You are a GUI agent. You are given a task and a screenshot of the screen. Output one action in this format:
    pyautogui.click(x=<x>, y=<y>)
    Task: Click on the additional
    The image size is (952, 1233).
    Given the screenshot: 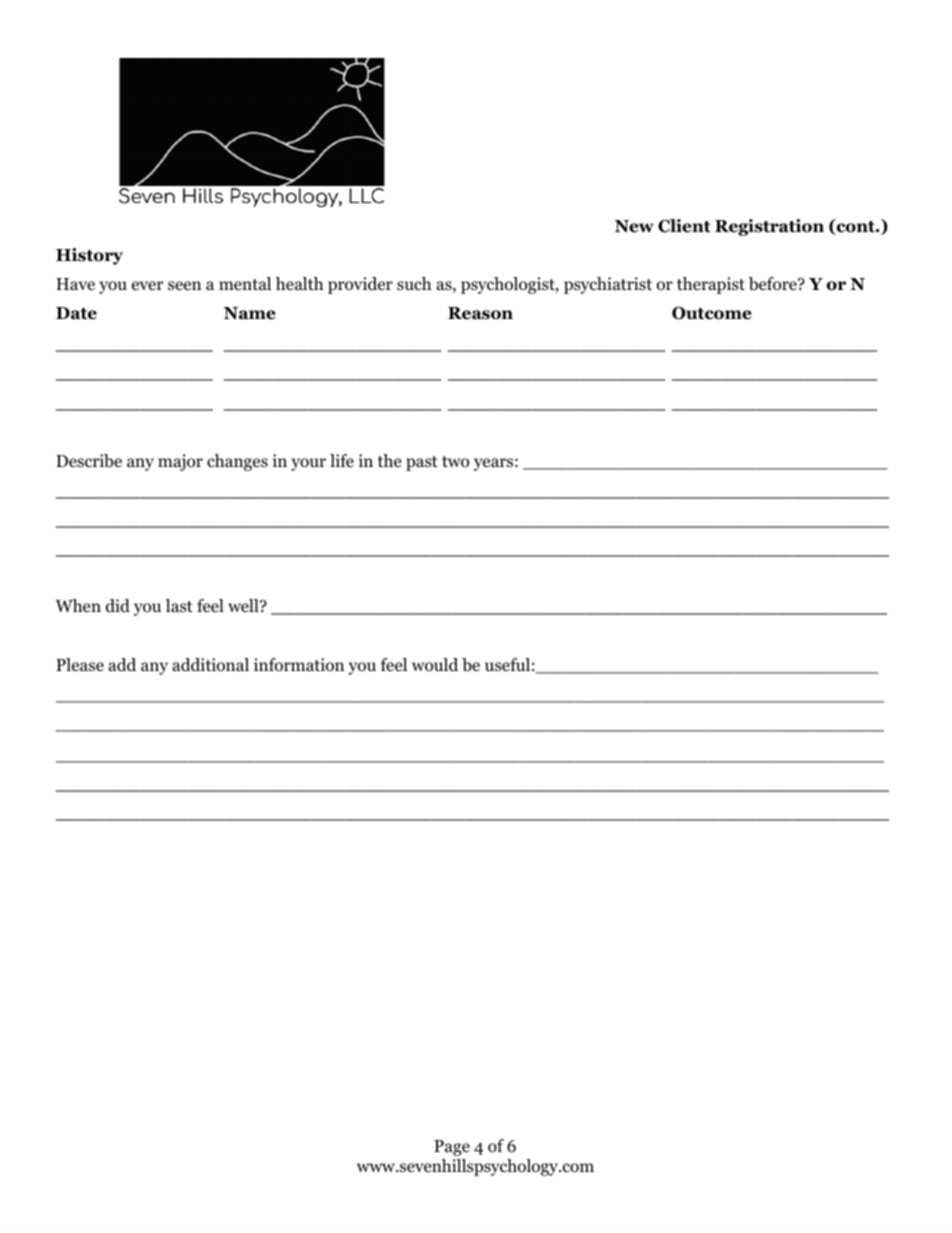 What is the action you would take?
    pyautogui.click(x=210, y=665)
